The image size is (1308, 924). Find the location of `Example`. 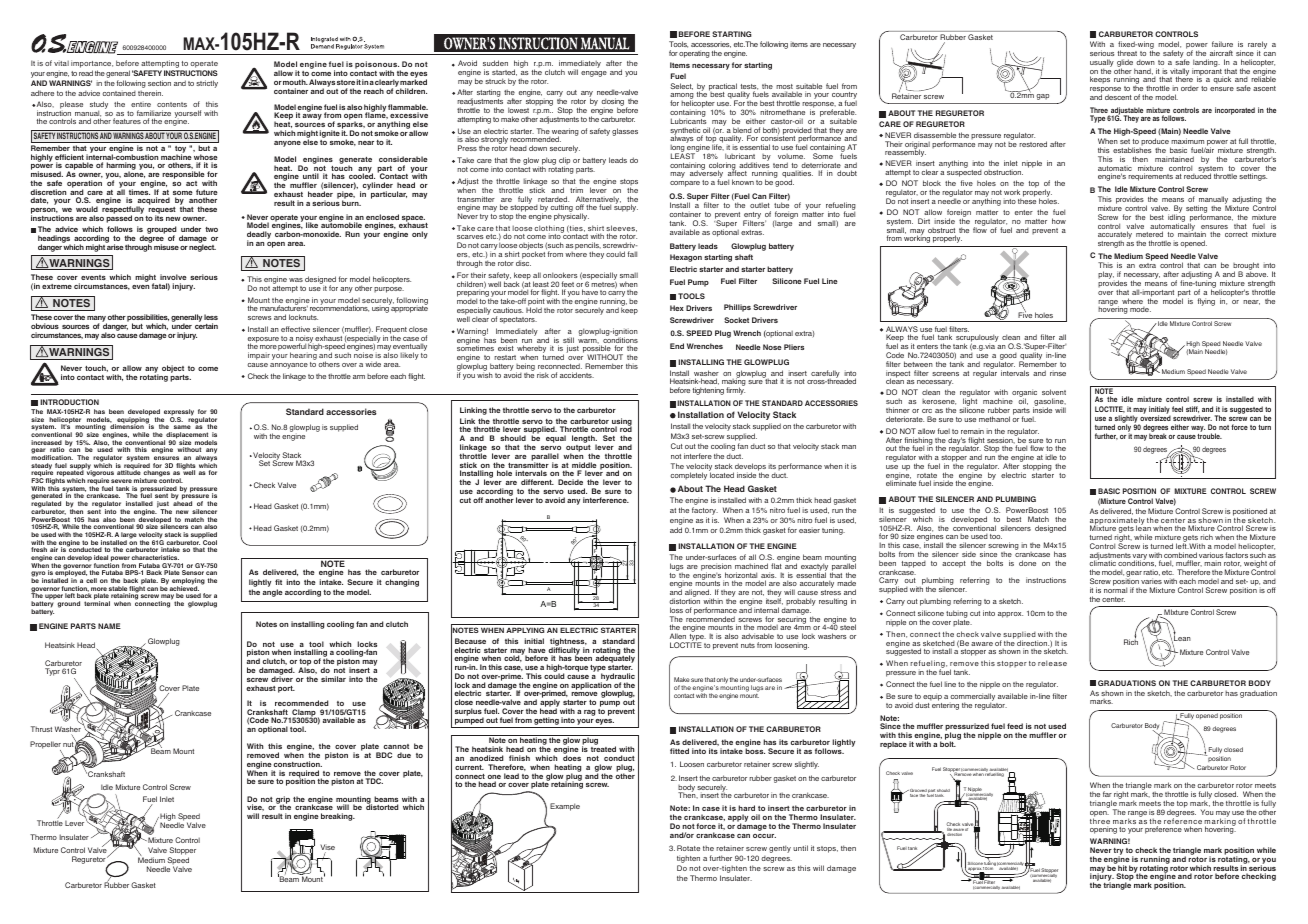

Example is located at coordinates (565, 807).
